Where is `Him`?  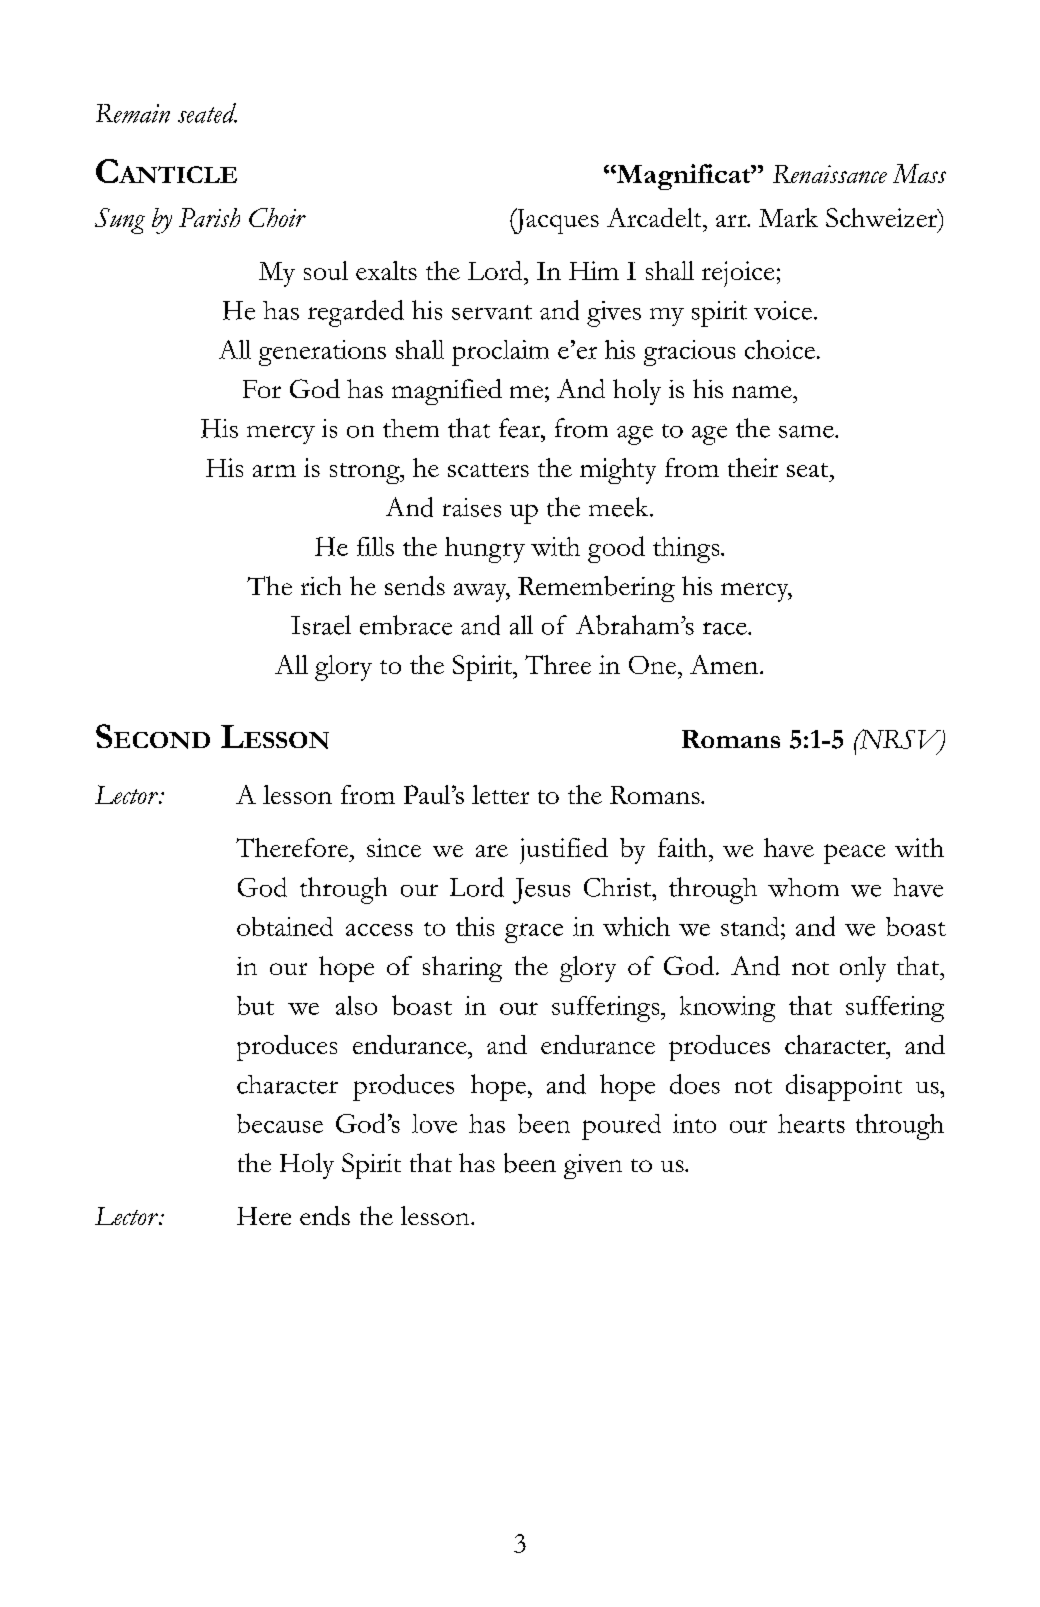 Him is located at coordinates (594, 270).
